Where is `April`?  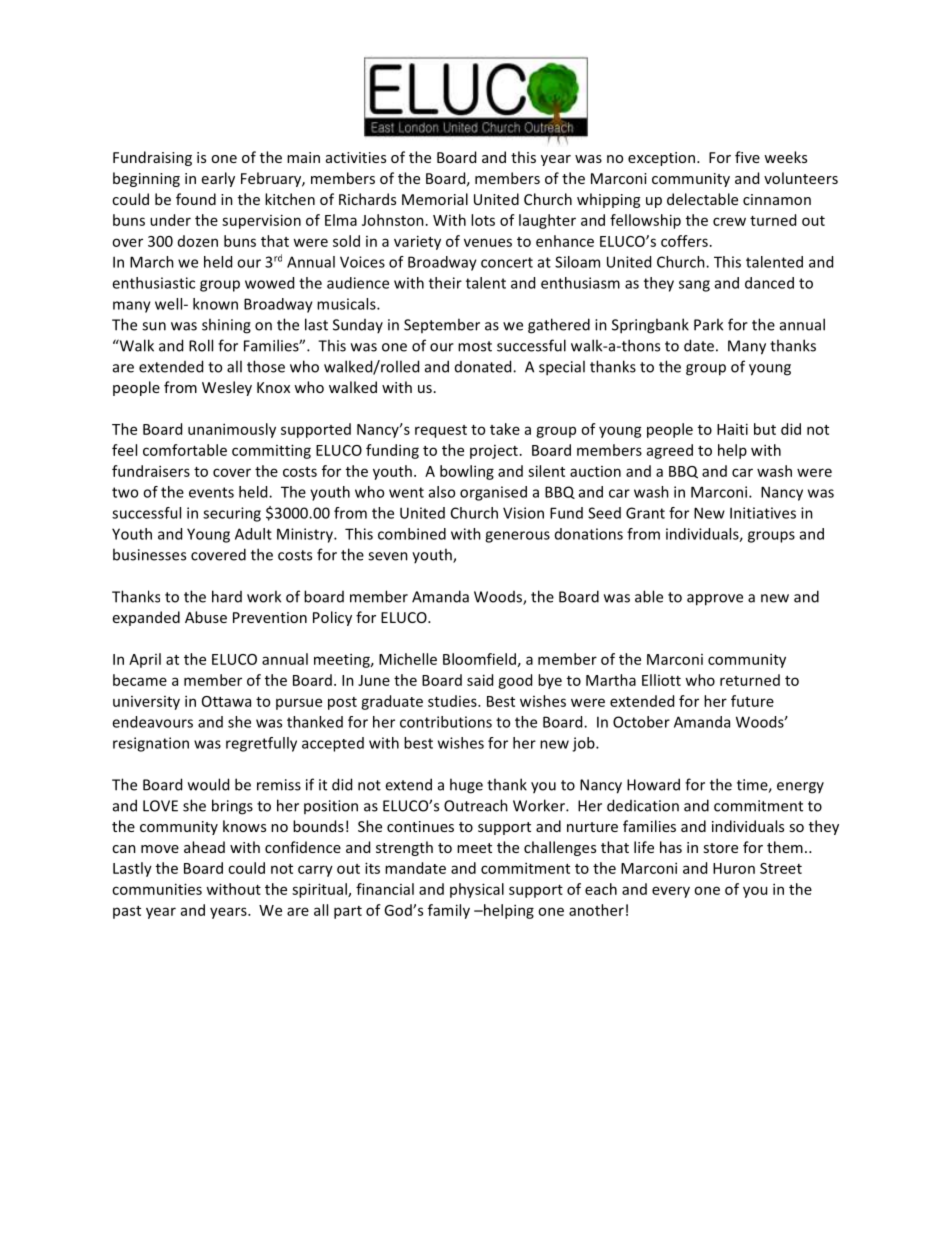
April is located at coordinates (145, 660).
